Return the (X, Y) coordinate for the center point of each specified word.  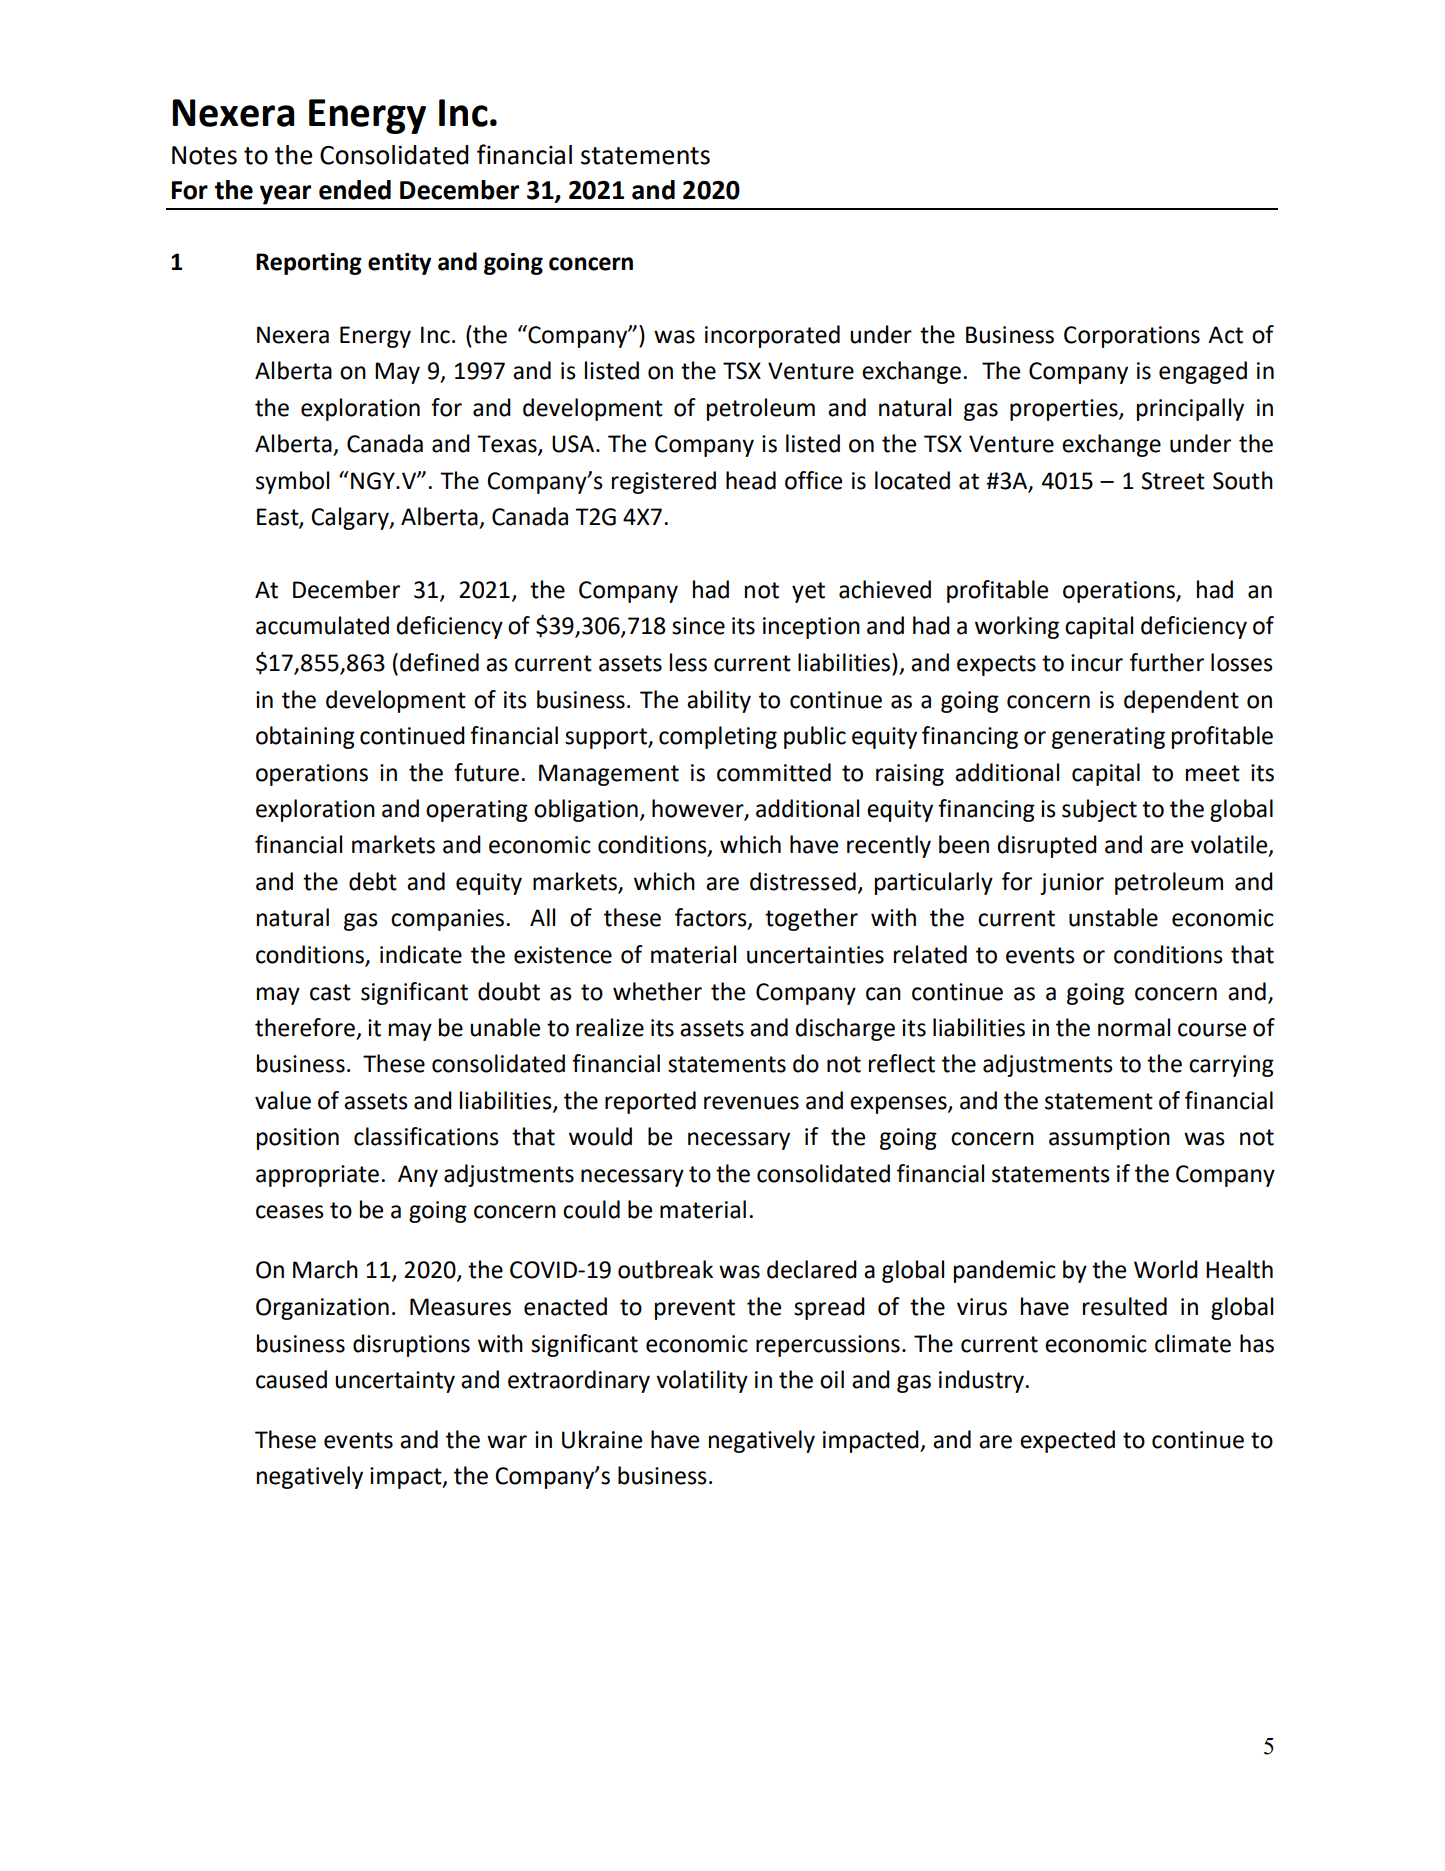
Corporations (1132, 337)
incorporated (772, 336)
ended (355, 190)
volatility (702, 1381)
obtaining (305, 737)
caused (291, 1379)
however (699, 809)
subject (1099, 810)
